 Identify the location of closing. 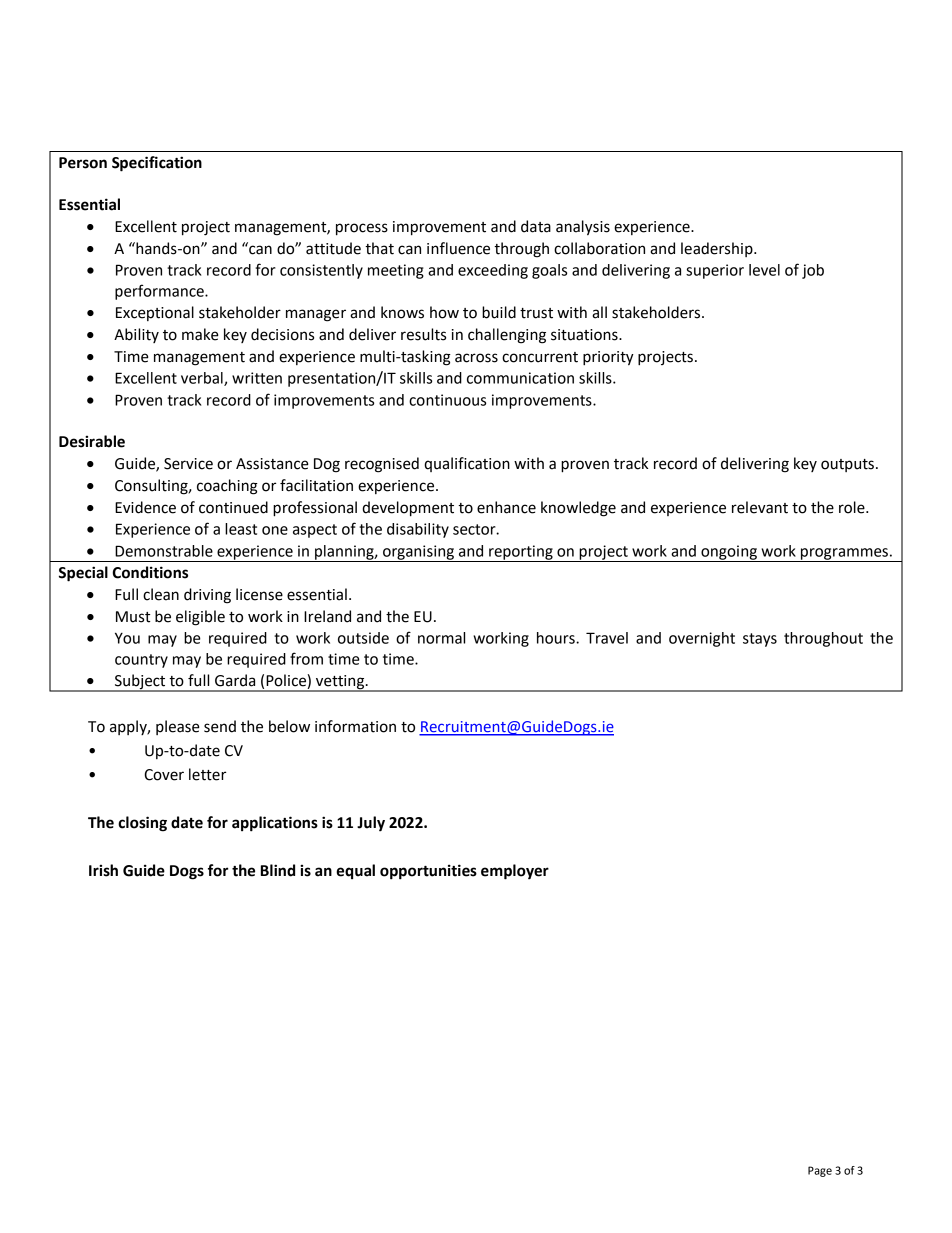
(142, 824).
